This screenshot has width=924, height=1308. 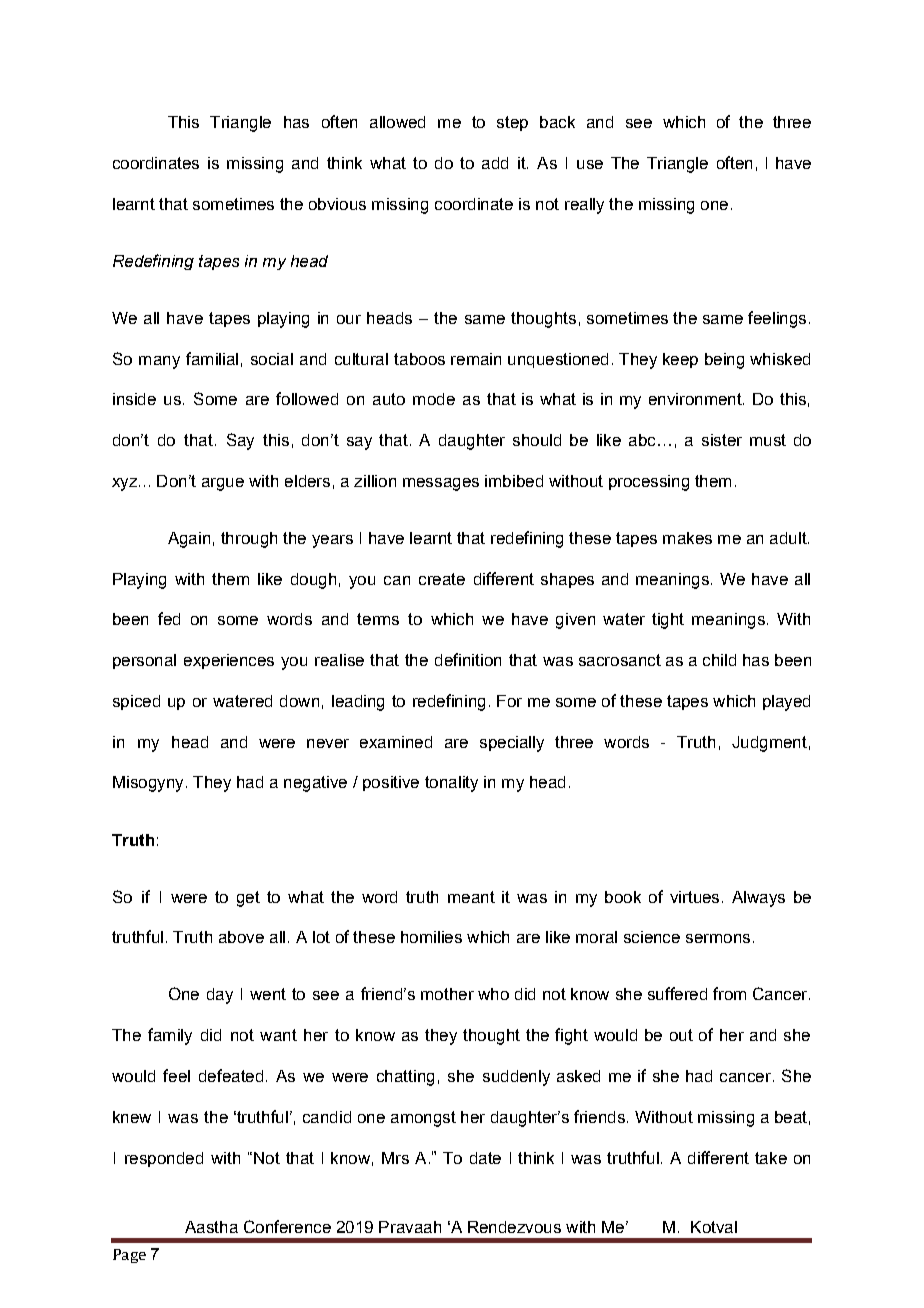 What do you see at coordinates (248, 899) in the screenshot?
I see `get` at bounding box center [248, 899].
